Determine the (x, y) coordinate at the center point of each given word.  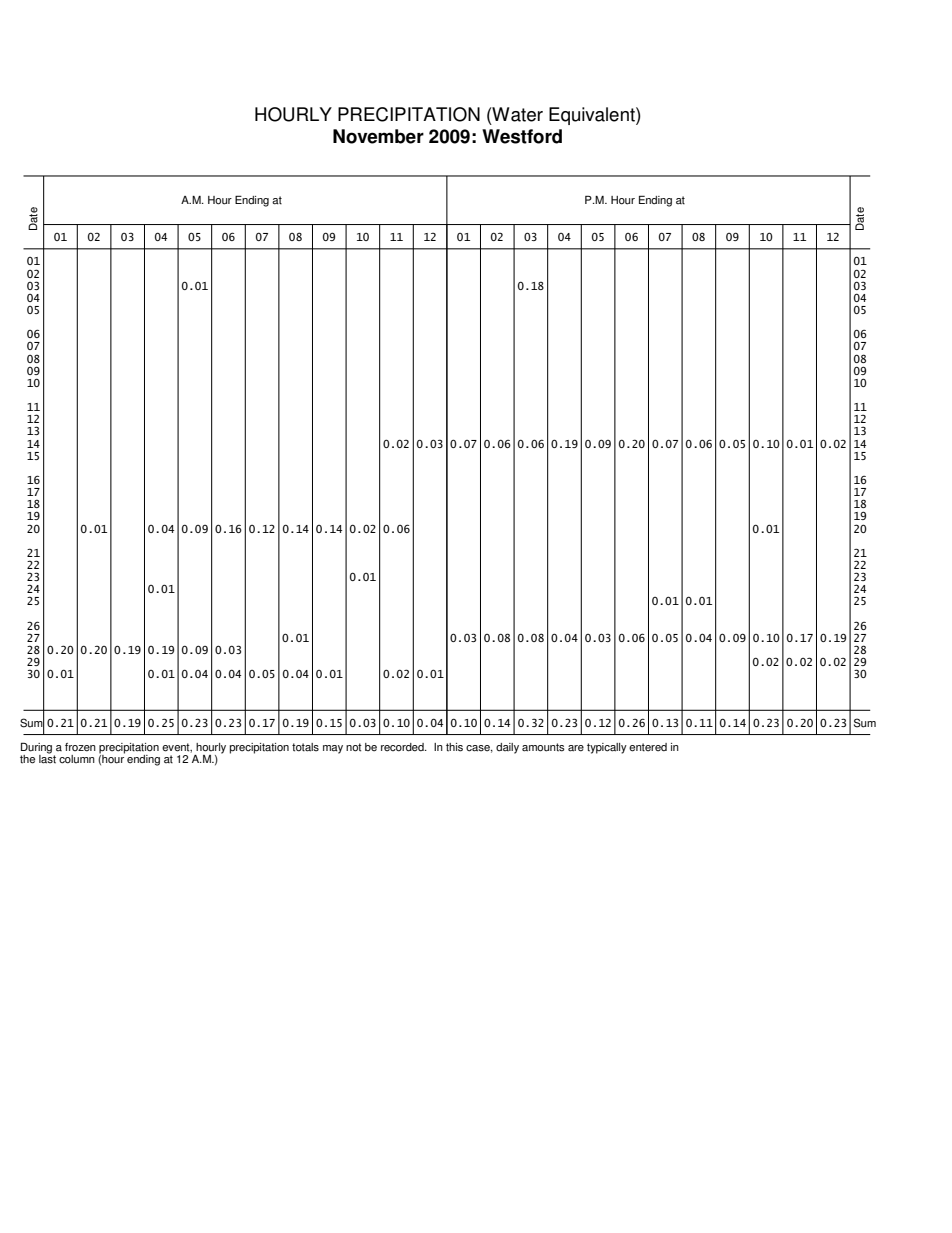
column (77, 759)
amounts (543, 747)
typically (607, 748)
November (378, 136)
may (333, 749)
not (354, 747)
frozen (80, 747)
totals (305, 747)
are (576, 748)
